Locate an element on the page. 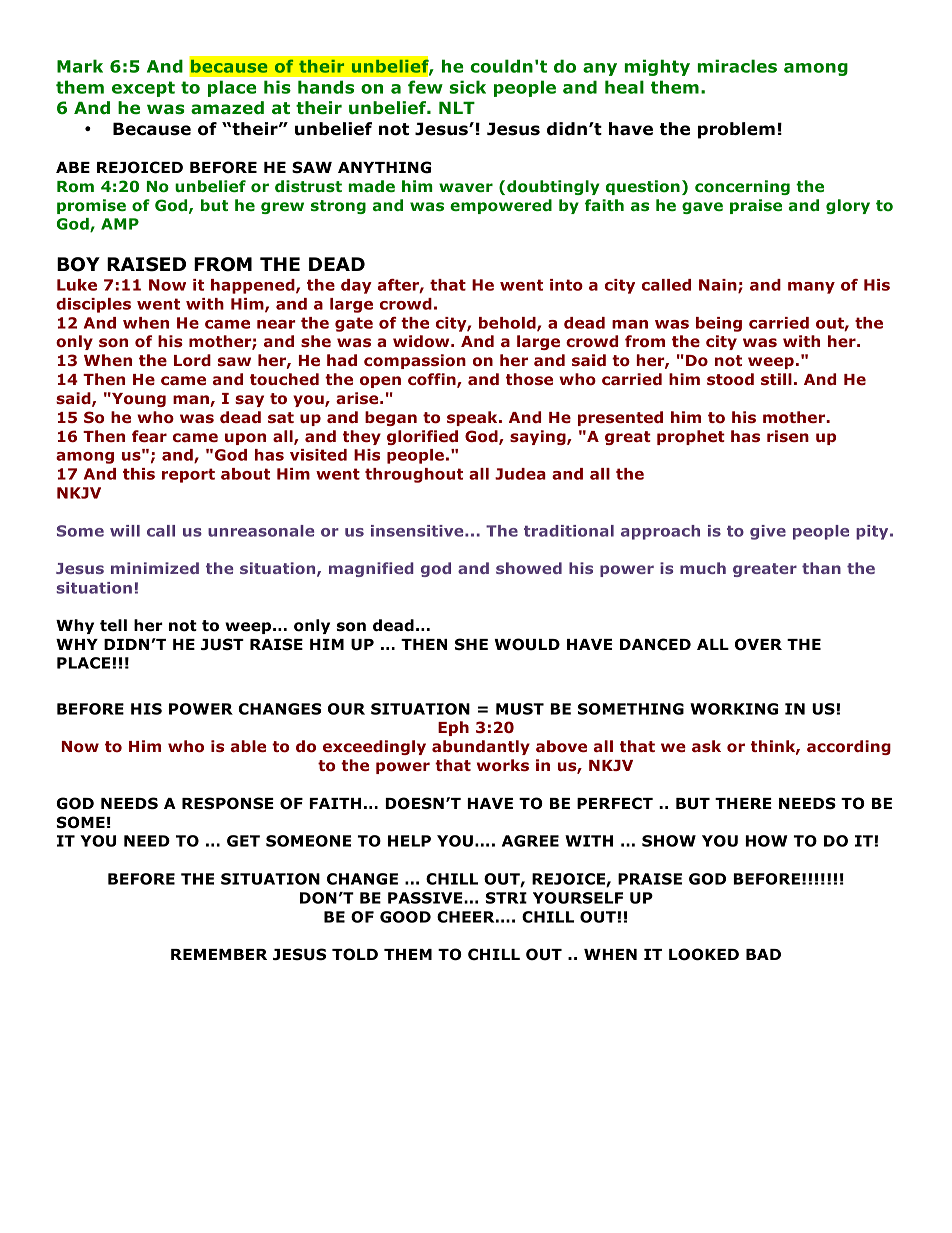  REMEMBER is located at coordinates (219, 954).
